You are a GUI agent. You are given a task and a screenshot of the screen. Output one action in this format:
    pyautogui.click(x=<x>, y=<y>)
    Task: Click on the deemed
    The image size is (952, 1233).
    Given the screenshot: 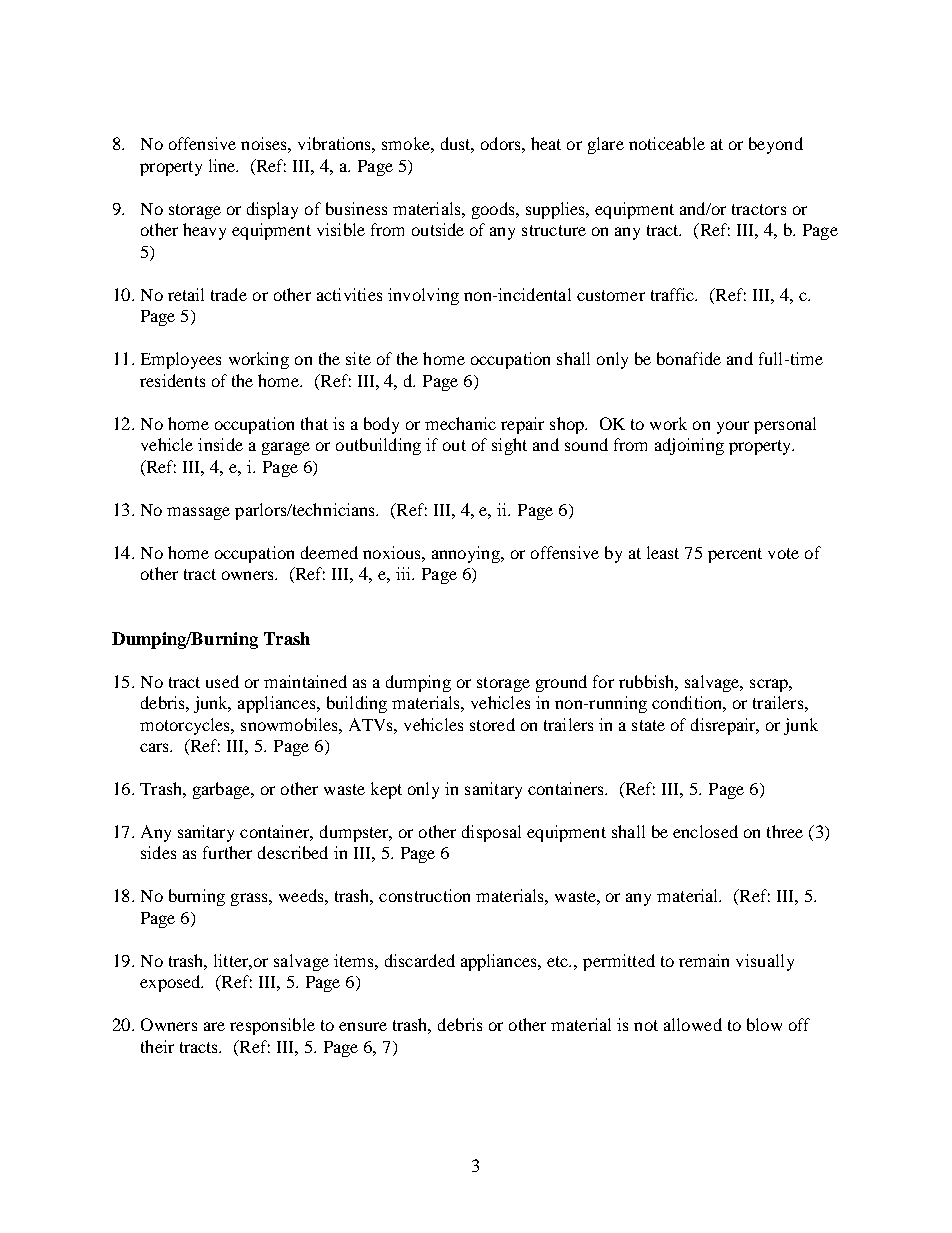 What is the action you would take?
    pyautogui.click(x=329, y=552)
